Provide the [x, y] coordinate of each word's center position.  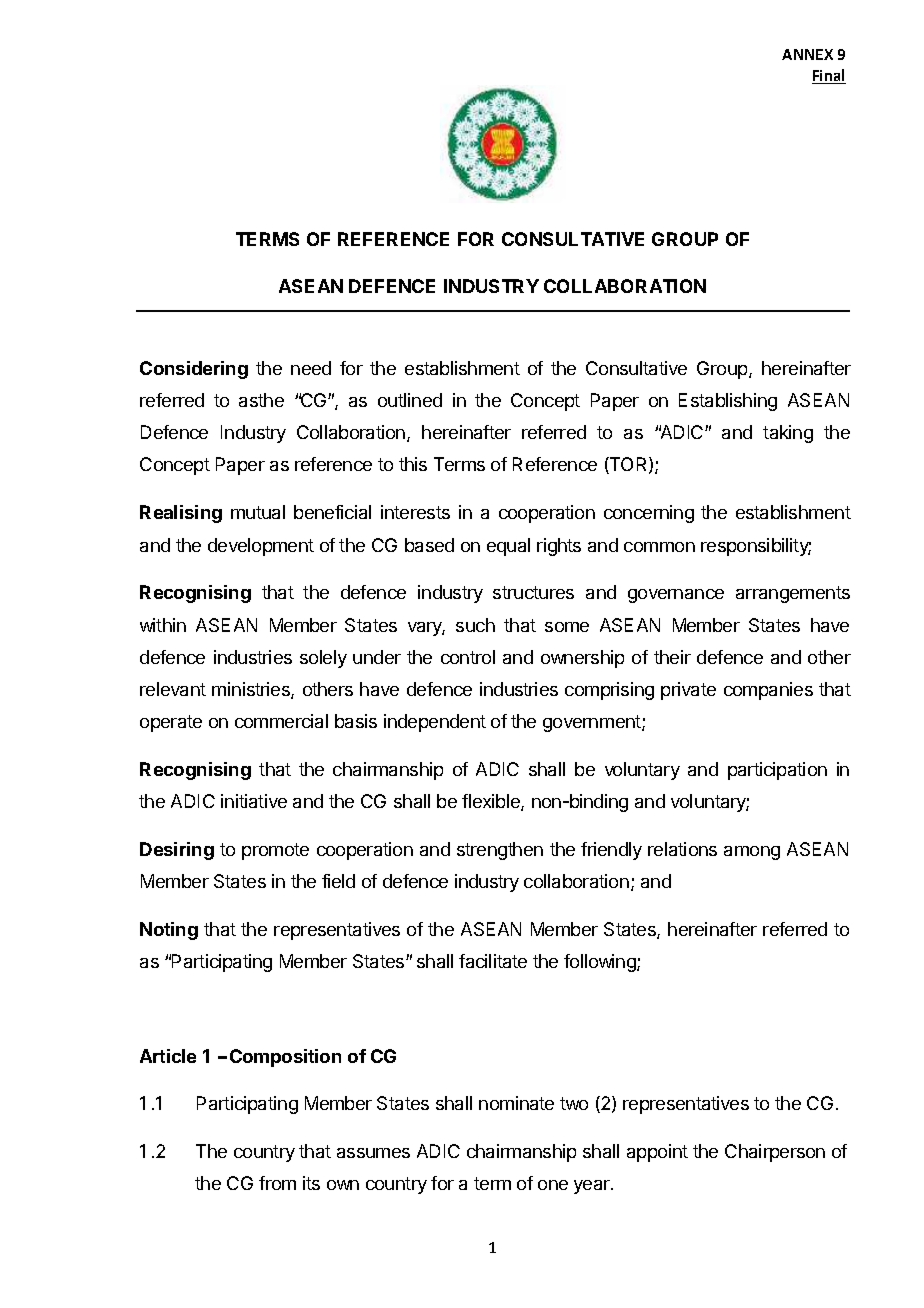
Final [829, 76]
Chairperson [775, 1153]
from [277, 1183]
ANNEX [807, 54]
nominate [516, 1103]
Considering [194, 370]
